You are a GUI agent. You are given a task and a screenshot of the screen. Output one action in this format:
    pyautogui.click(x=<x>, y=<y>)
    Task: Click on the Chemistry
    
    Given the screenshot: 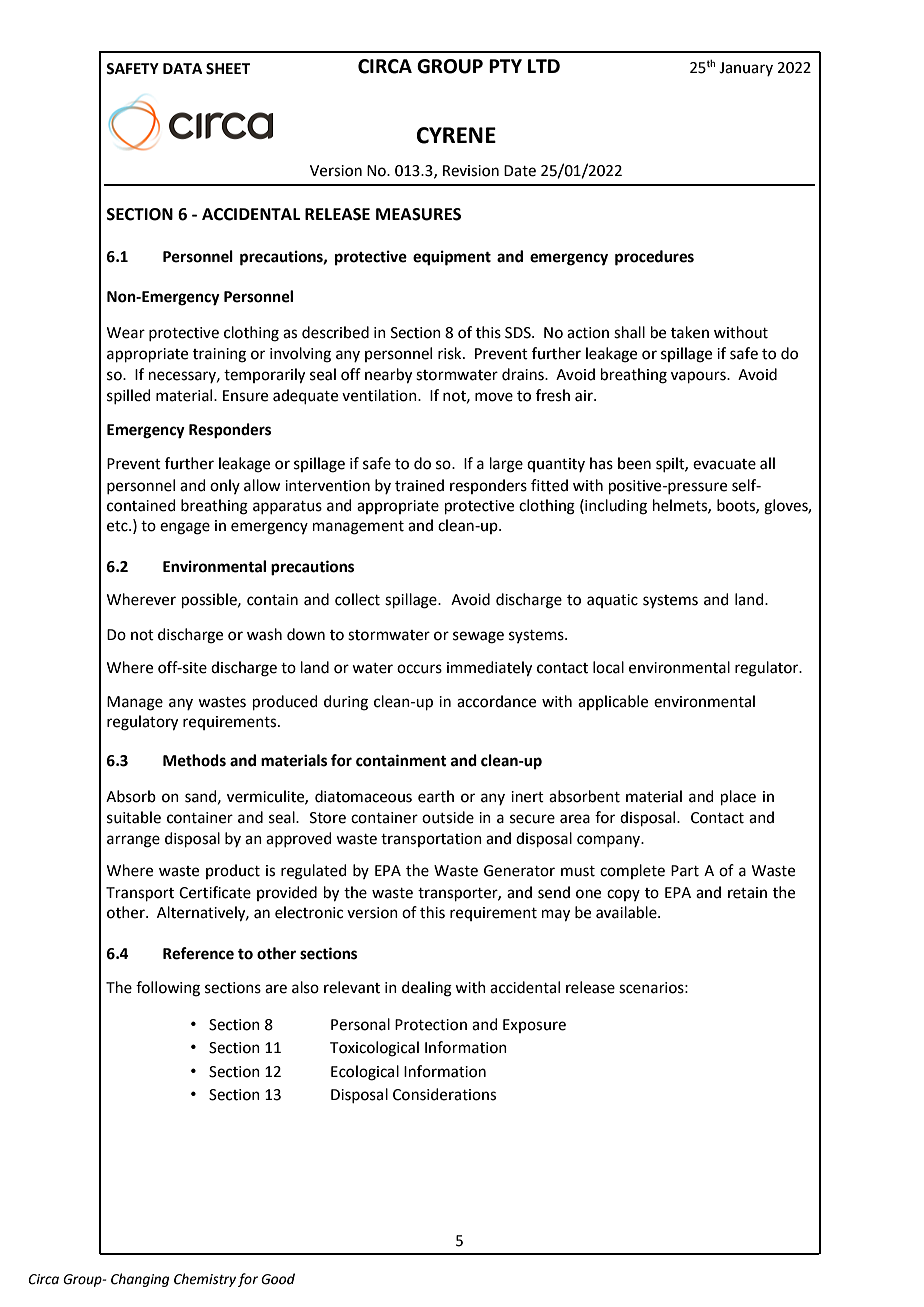 What is the action you would take?
    pyautogui.click(x=205, y=1280)
